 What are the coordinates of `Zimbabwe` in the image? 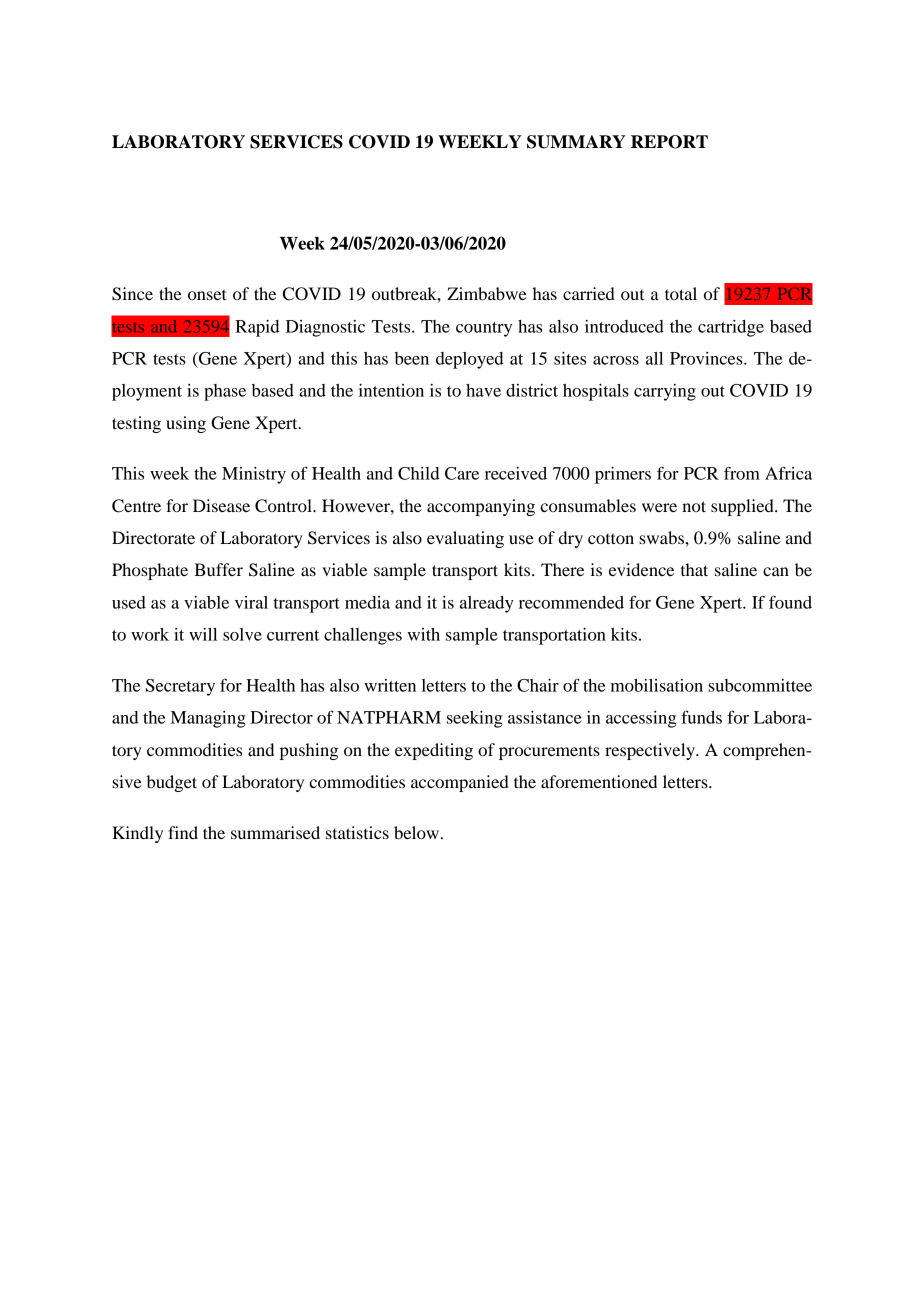 It's located at (487, 293).
